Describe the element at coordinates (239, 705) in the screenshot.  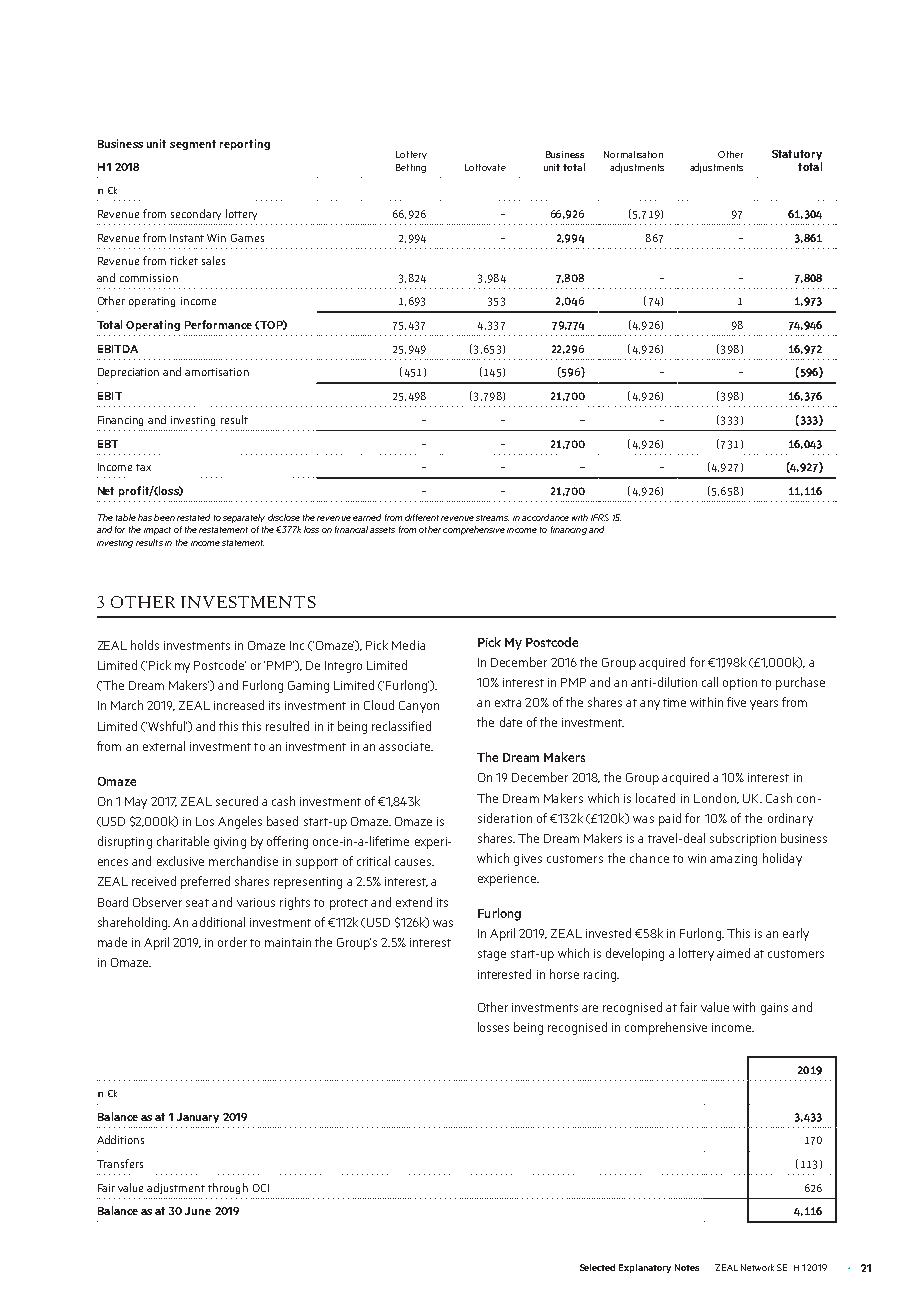
I see `increased` at that location.
